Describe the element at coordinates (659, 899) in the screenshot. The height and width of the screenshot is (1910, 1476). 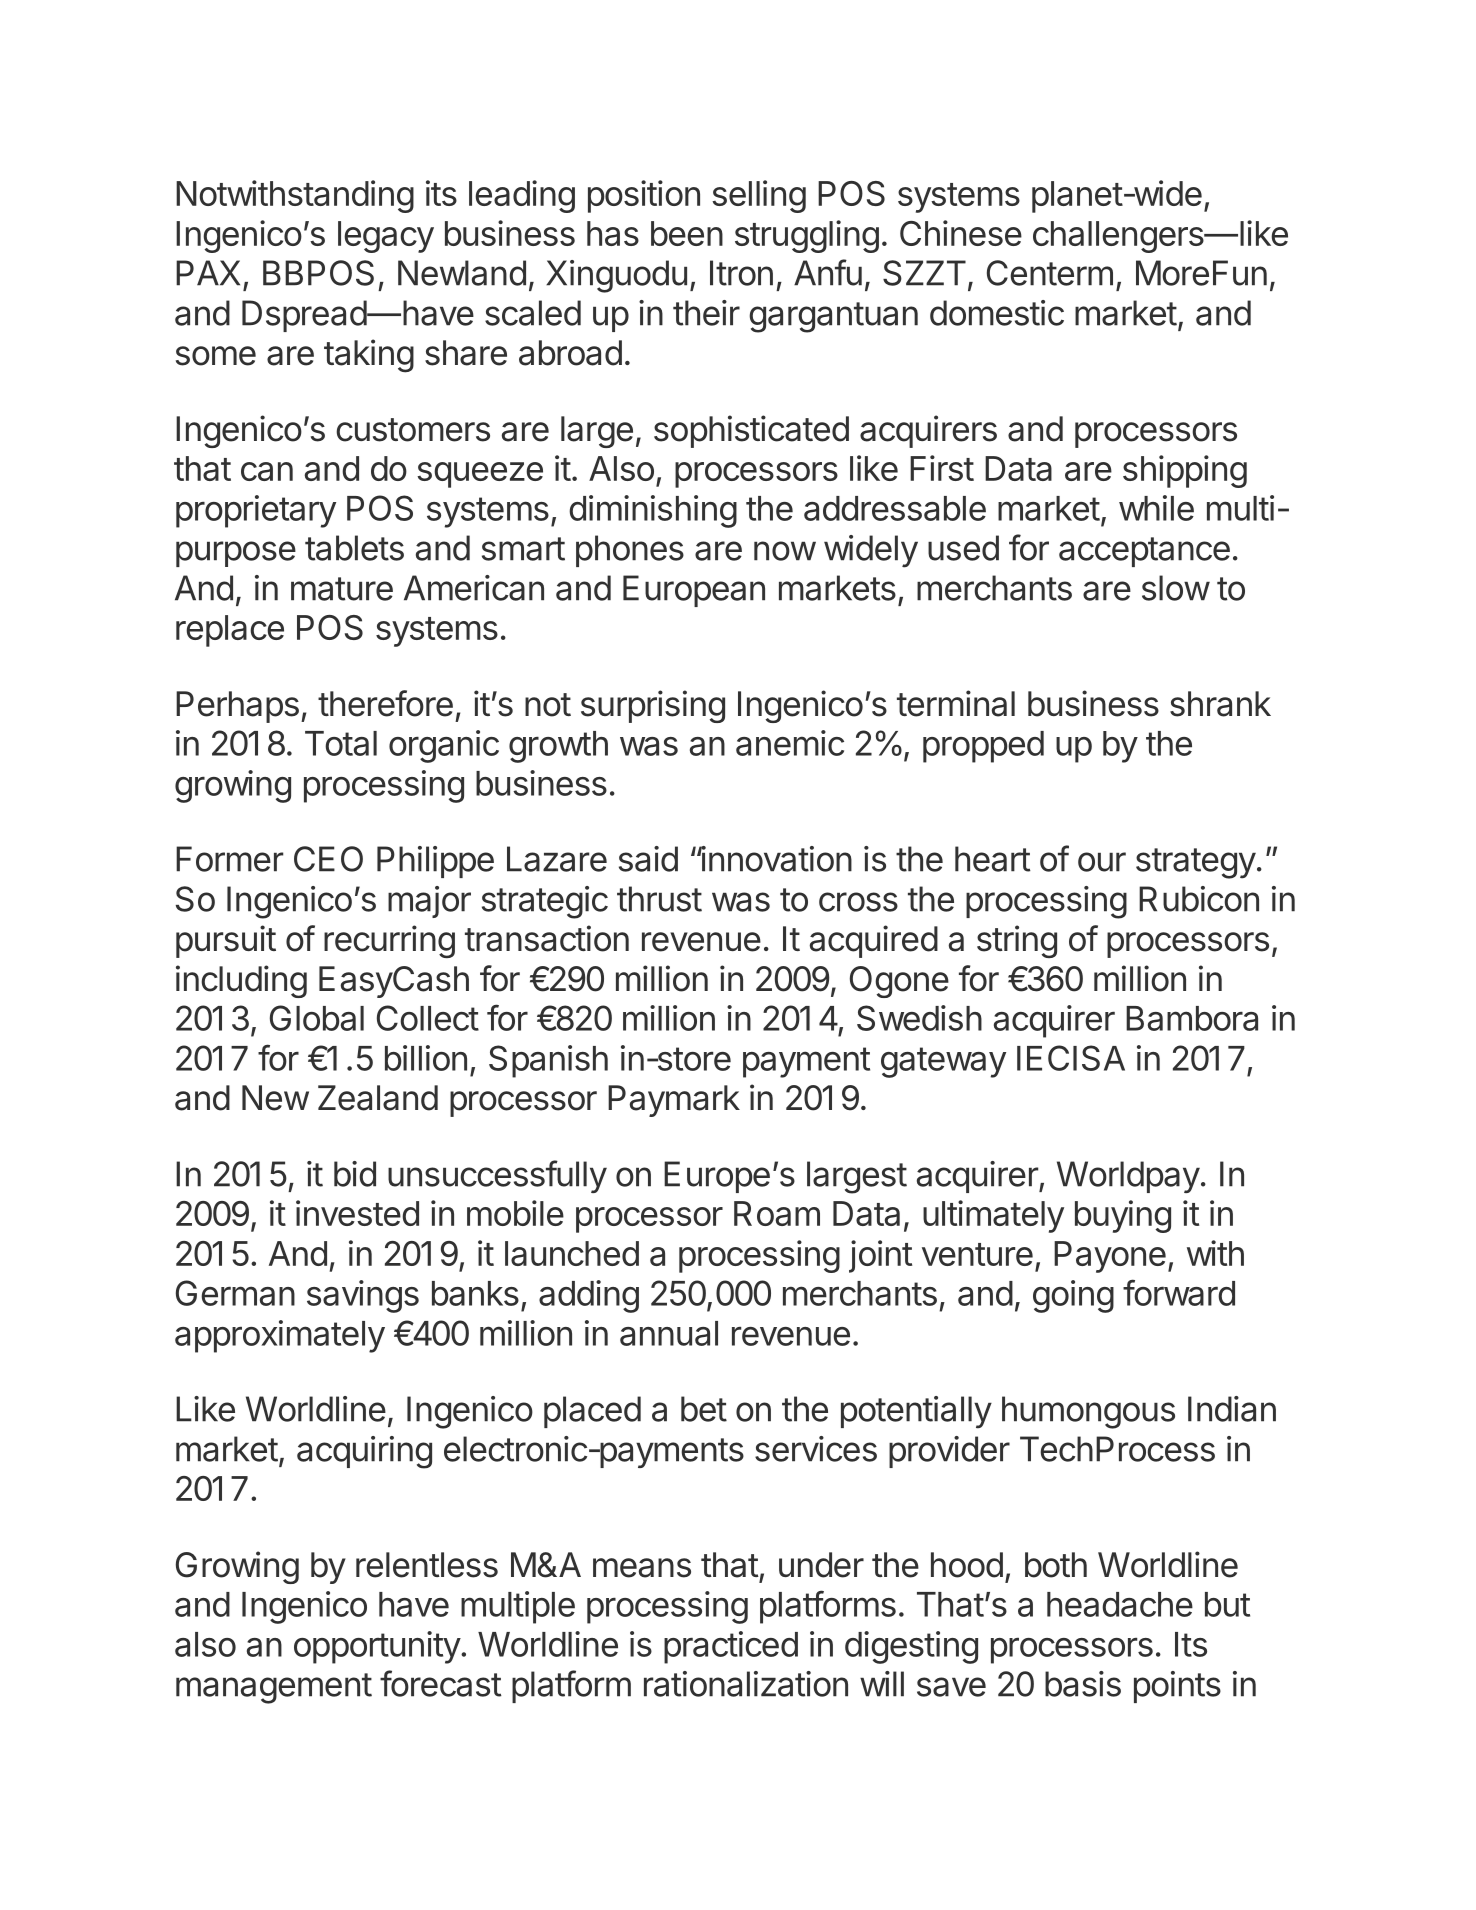
I see `thrust` at that location.
